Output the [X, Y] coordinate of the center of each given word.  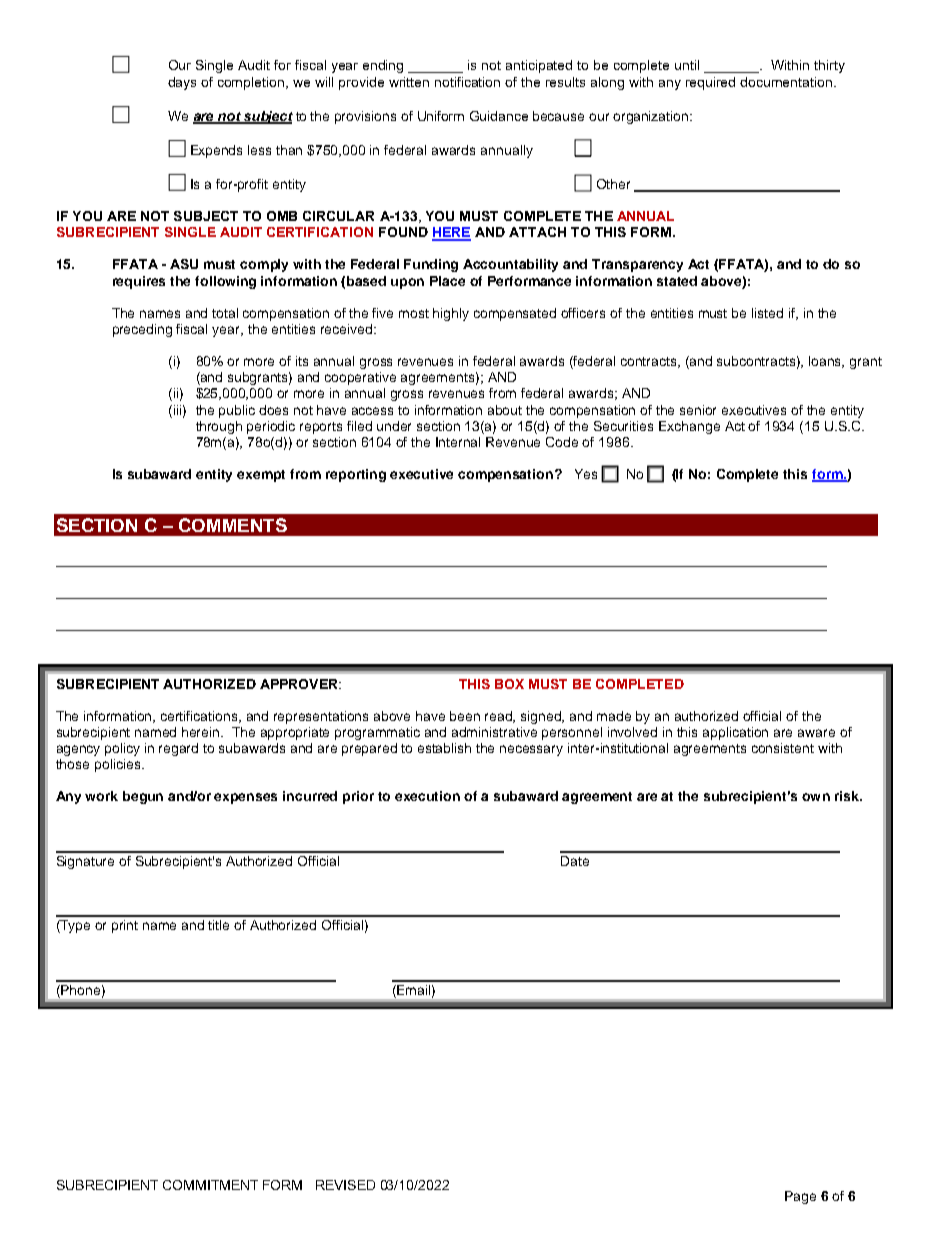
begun [143, 797]
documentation [787, 82]
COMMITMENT [210, 1185]
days [182, 83]
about [505, 410]
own [816, 797]
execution [427, 796]
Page [800, 1197]
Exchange [689, 427]
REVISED [345, 1185]
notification [467, 82]
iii [176, 410]
